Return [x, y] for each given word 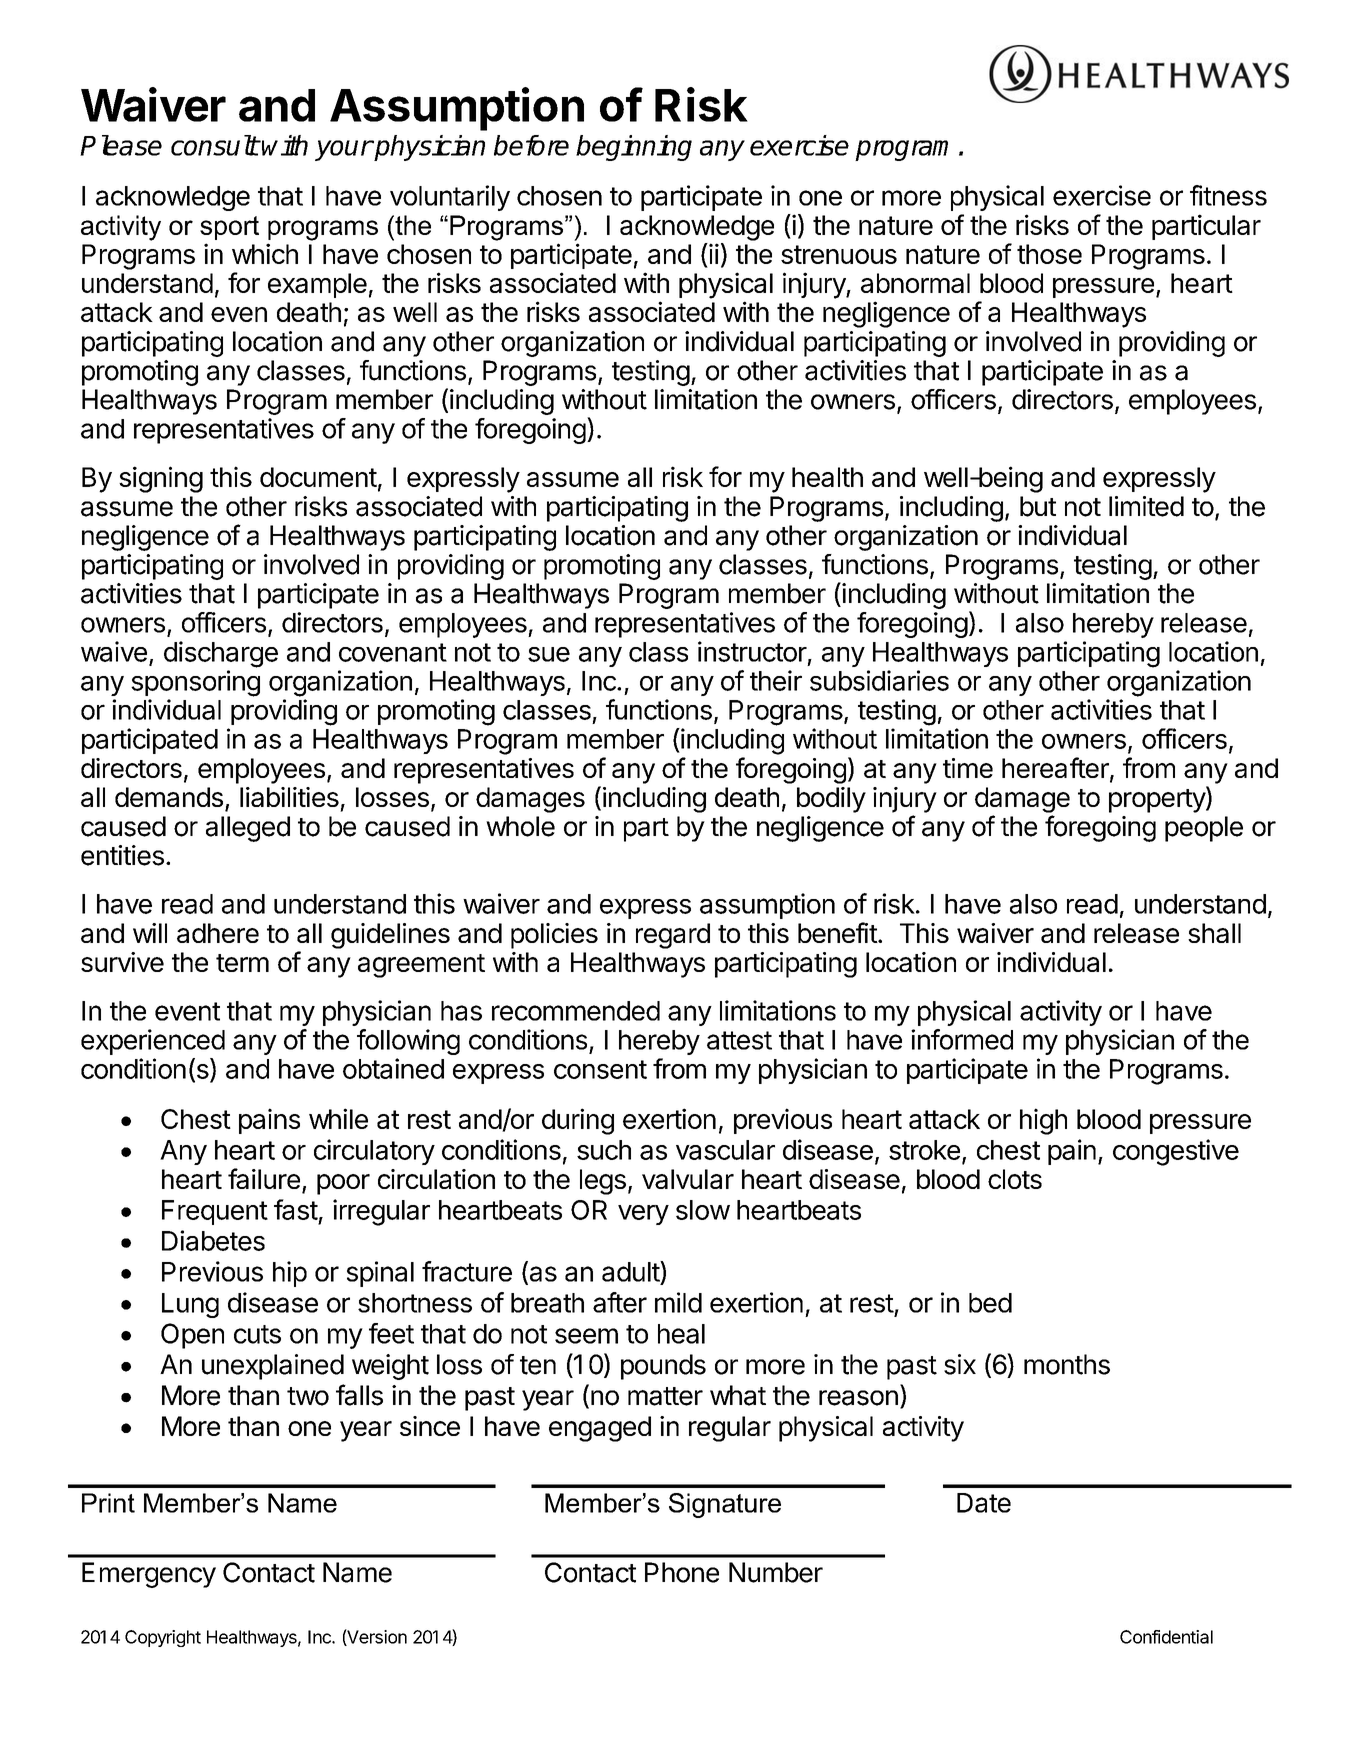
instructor [752, 651]
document [318, 477]
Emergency [149, 1575]
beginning [634, 148]
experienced [153, 1042]
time [968, 768]
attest [739, 1040]
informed [962, 1039]
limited [1146, 506]
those [1049, 254]
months [1067, 1364]
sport [229, 228]
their [776, 680]
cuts [257, 1334]
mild [678, 1302]
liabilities [289, 797]
